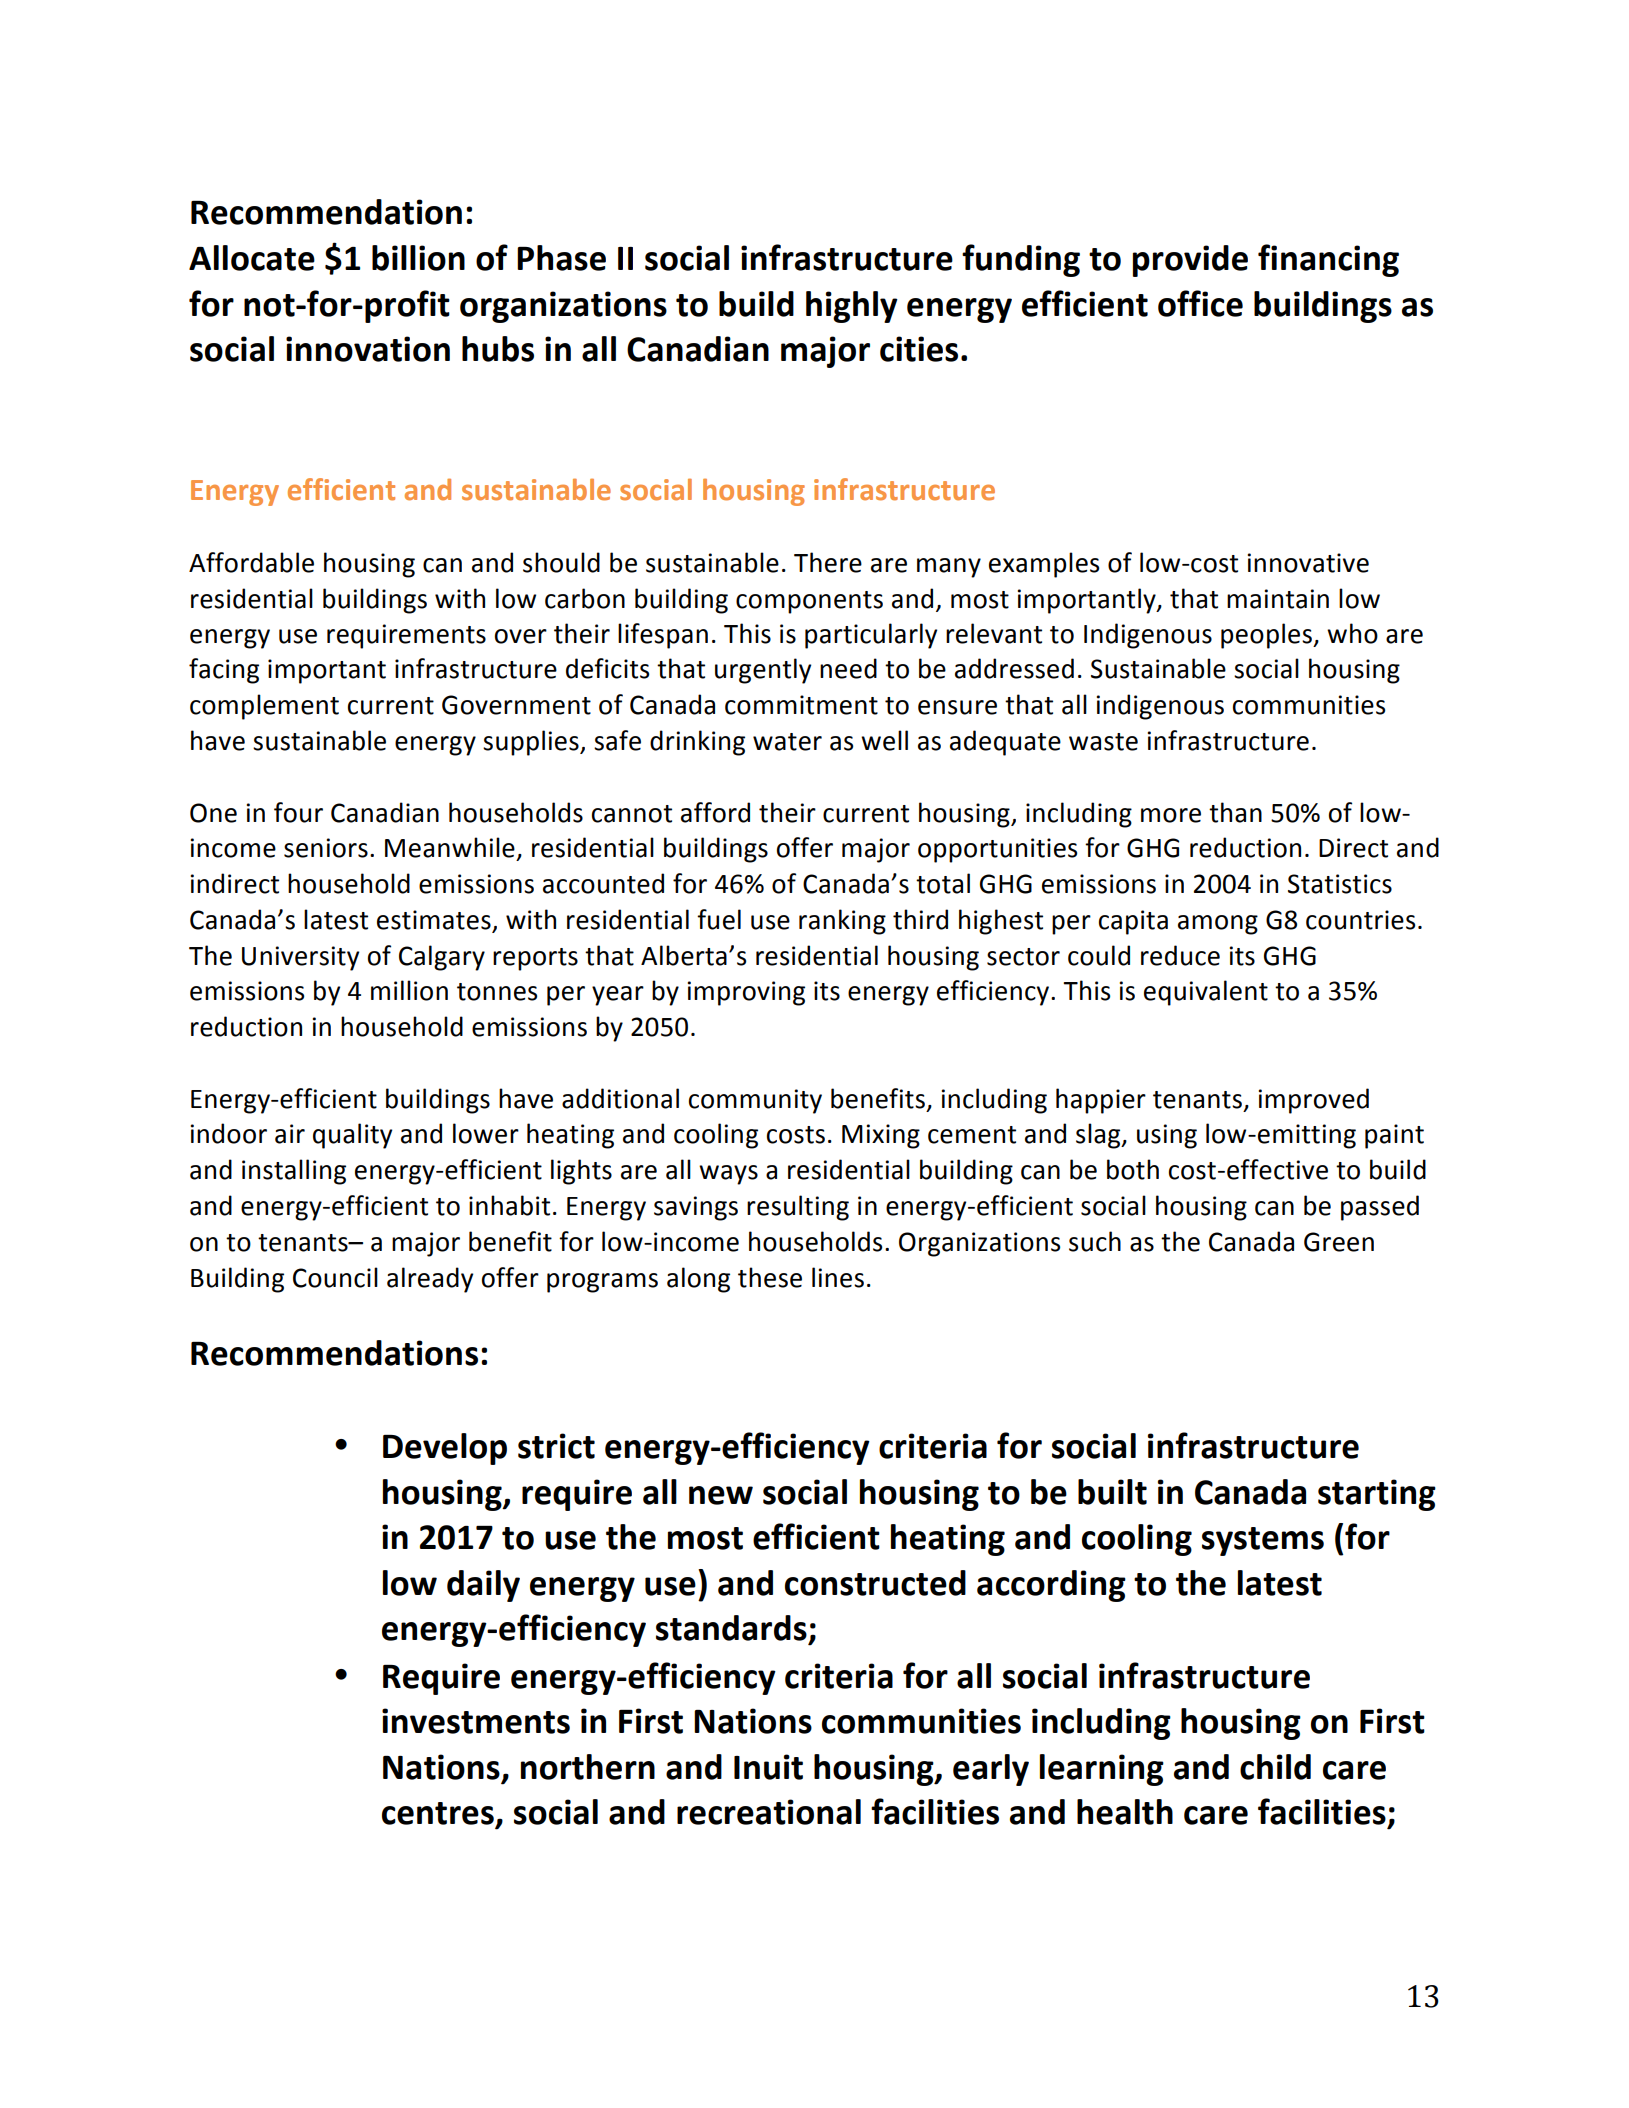 The height and width of the screenshot is (2108, 1629). I want to click on starting, so click(1377, 1495).
